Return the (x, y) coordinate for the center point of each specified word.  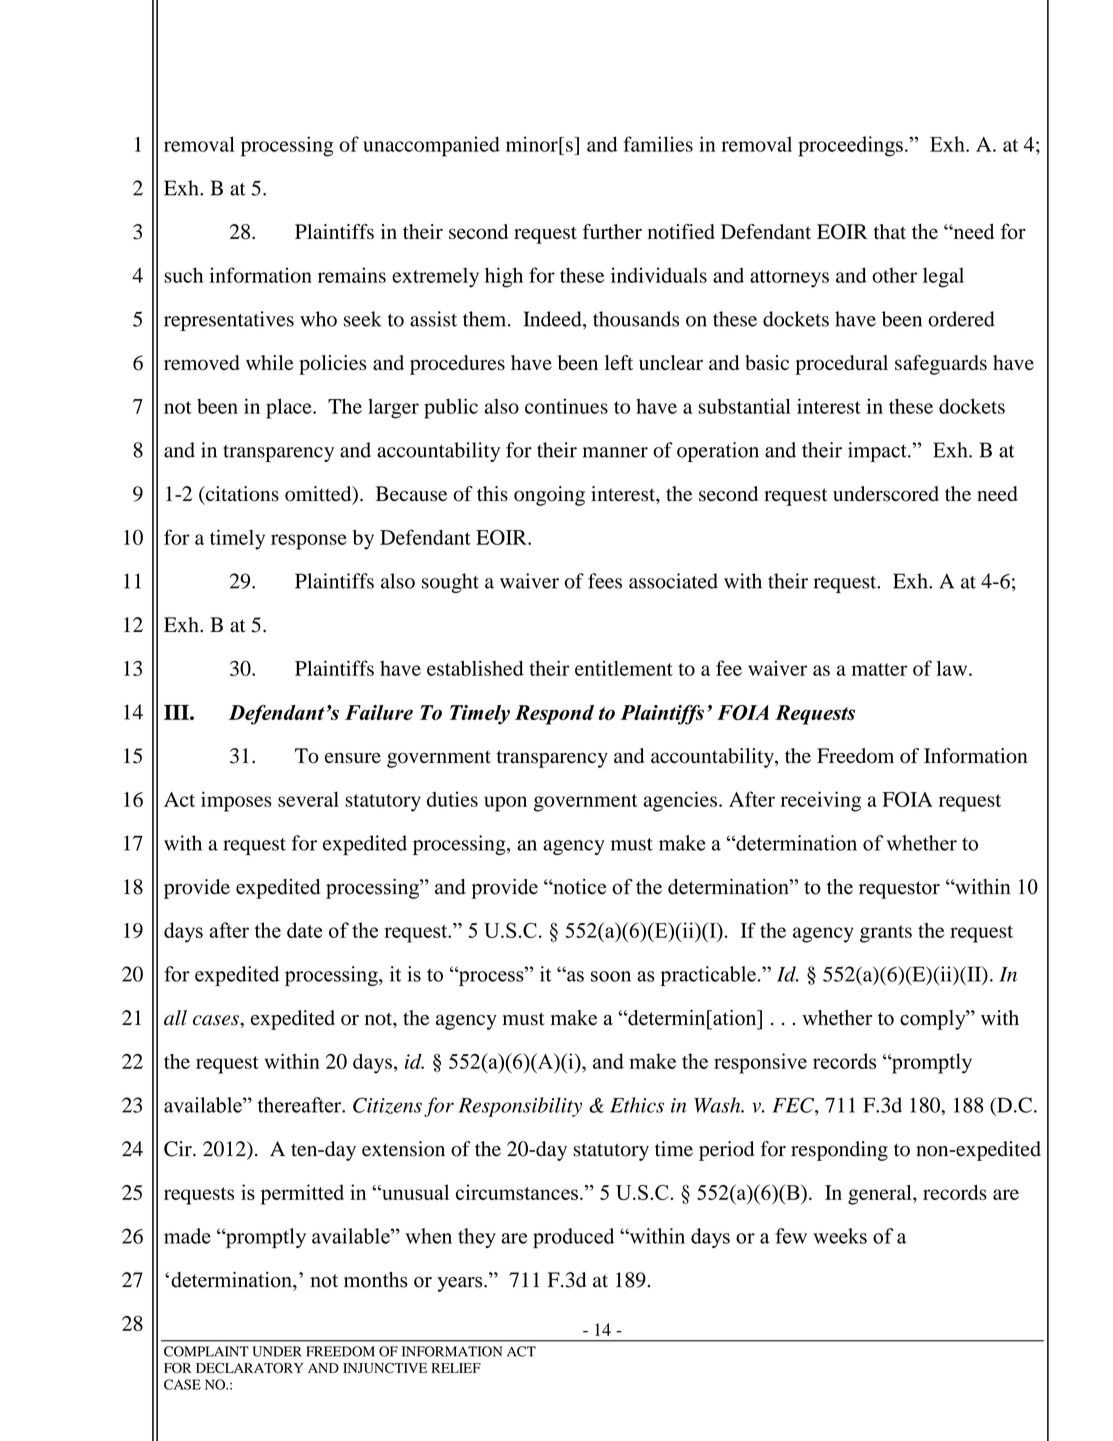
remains (352, 275)
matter (879, 669)
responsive (760, 1063)
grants (886, 934)
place (290, 408)
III (177, 712)
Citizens (387, 1105)
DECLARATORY (249, 1368)
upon (505, 804)
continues (566, 406)
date (304, 930)
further (612, 231)
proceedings (850, 146)
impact (878, 452)
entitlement (624, 668)
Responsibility (520, 1107)
